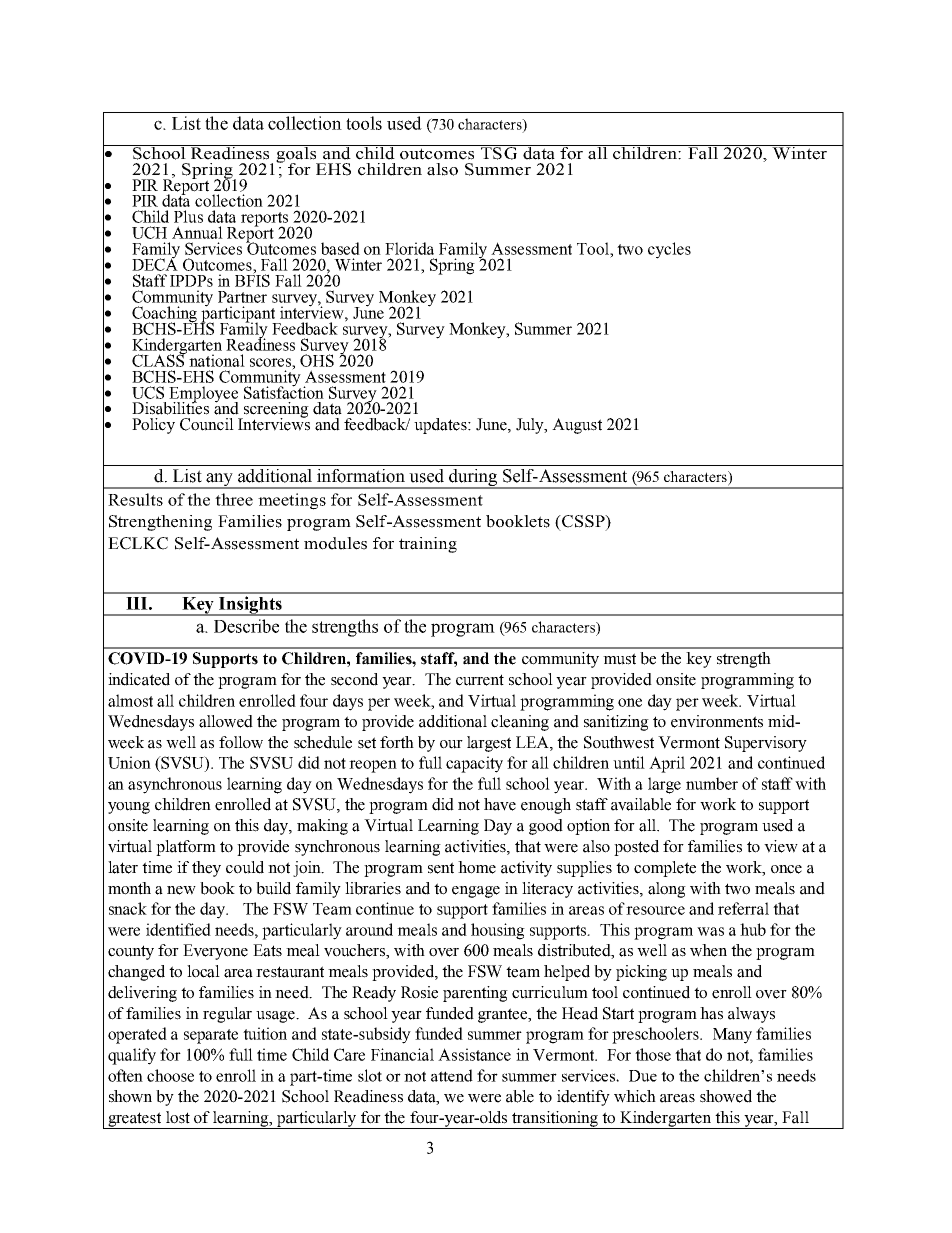 This page has height=1233, width=952. I want to click on Assistance, so click(474, 1054).
